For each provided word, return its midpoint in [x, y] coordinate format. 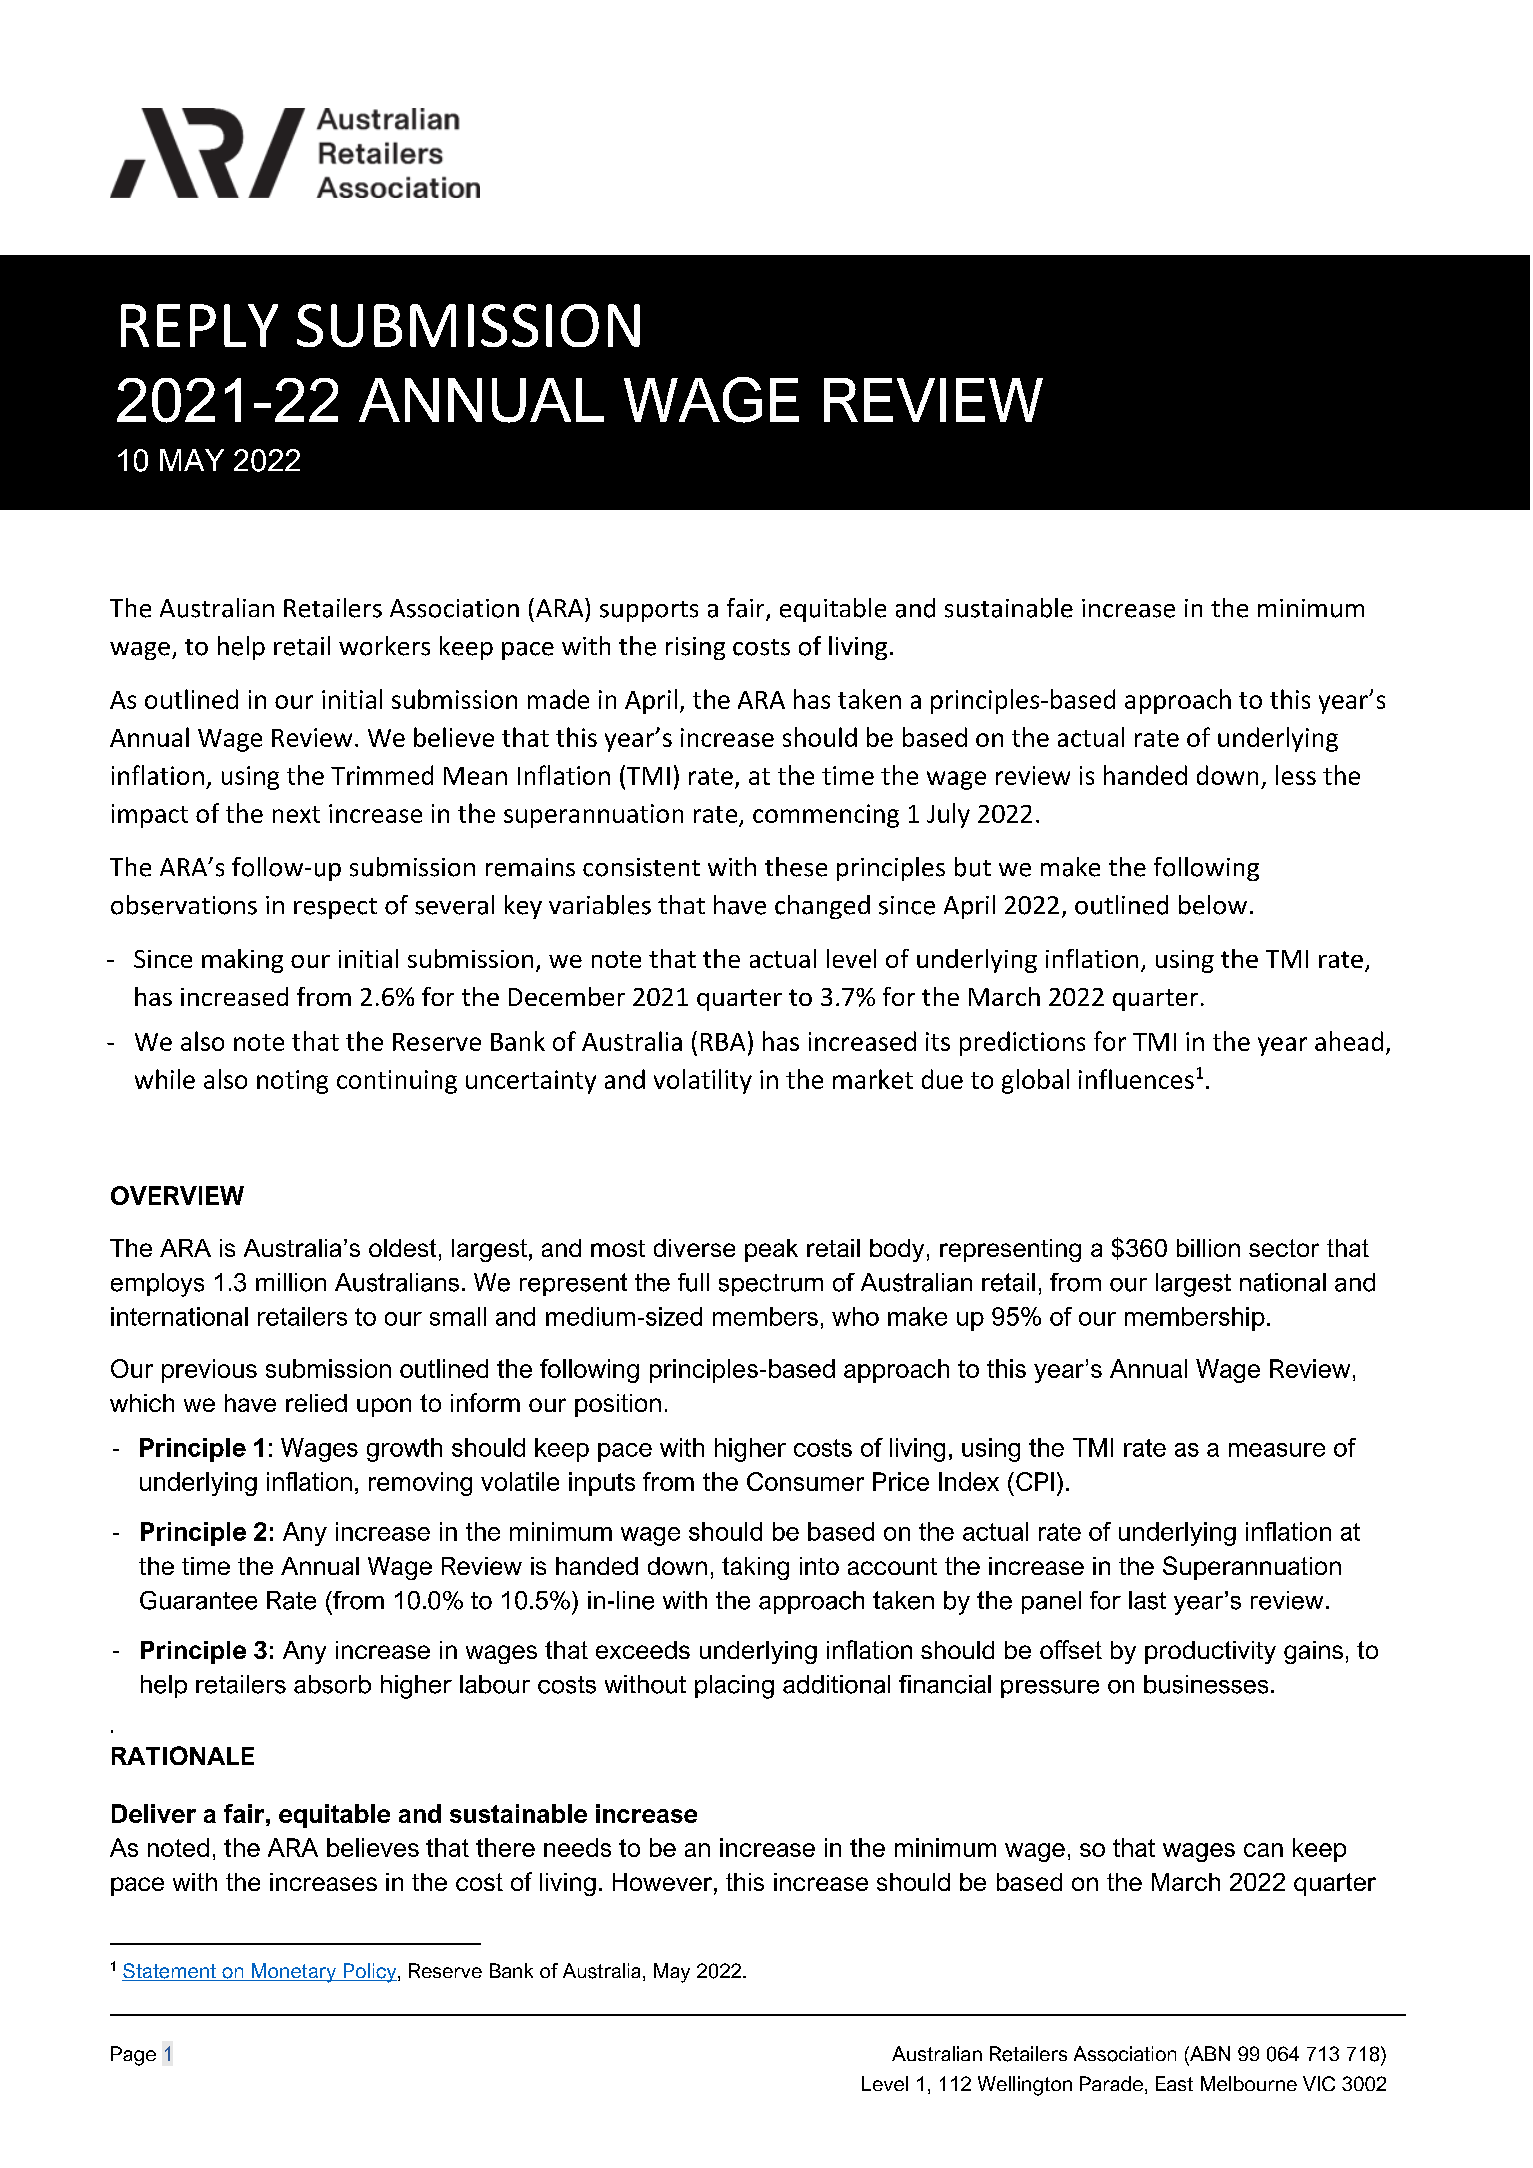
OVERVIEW [177, 1195]
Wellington [1025, 2086]
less [1296, 775]
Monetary [294, 1973]
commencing [826, 816]
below [1213, 905]
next [296, 814]
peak [771, 1250]
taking [755, 1568]
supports [649, 611]
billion [1208, 1248]
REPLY [199, 325]
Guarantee [198, 1600]
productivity [1210, 1652]
